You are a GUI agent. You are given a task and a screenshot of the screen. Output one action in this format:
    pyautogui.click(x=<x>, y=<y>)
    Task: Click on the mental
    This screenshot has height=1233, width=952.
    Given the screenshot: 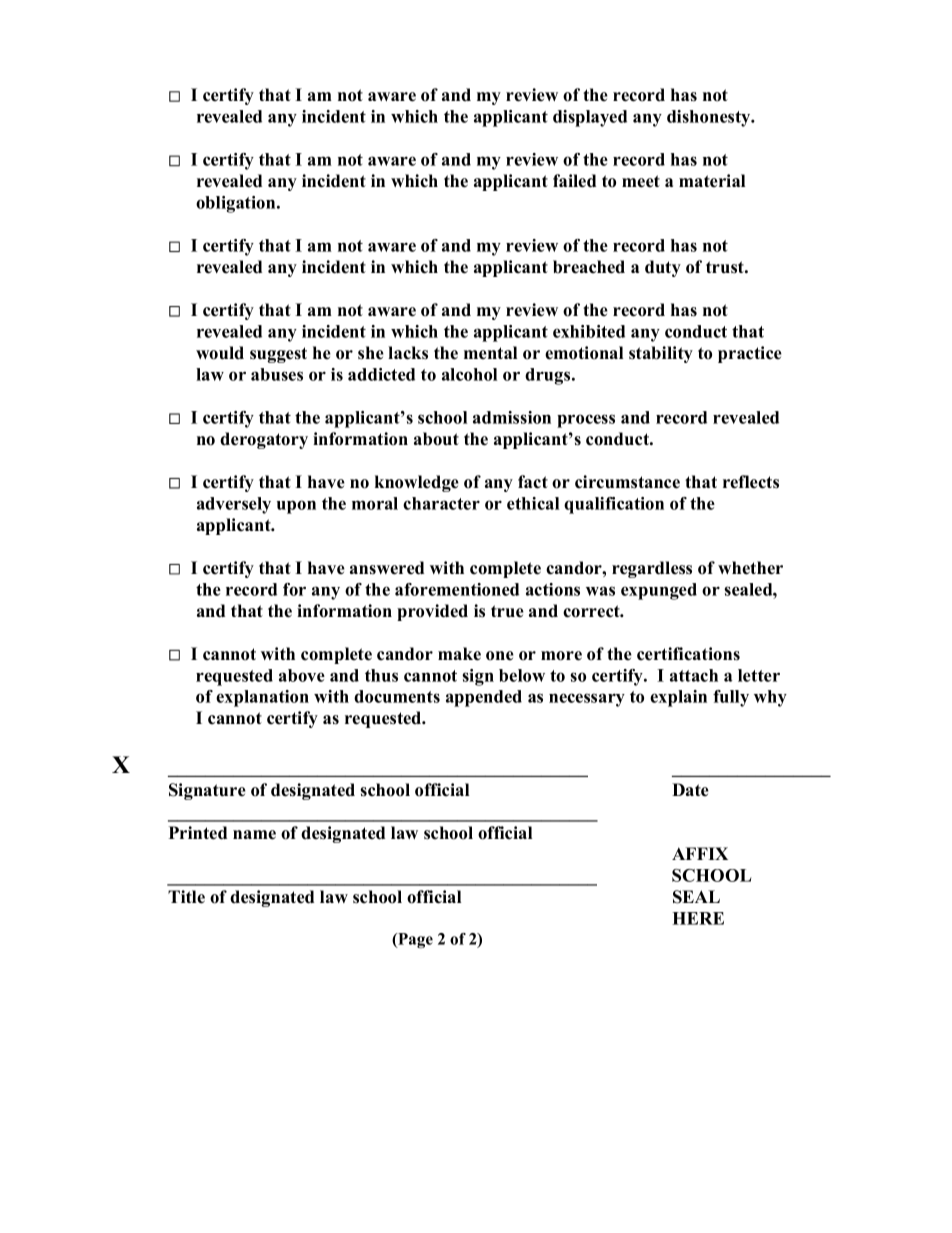 What is the action you would take?
    pyautogui.click(x=490, y=353)
